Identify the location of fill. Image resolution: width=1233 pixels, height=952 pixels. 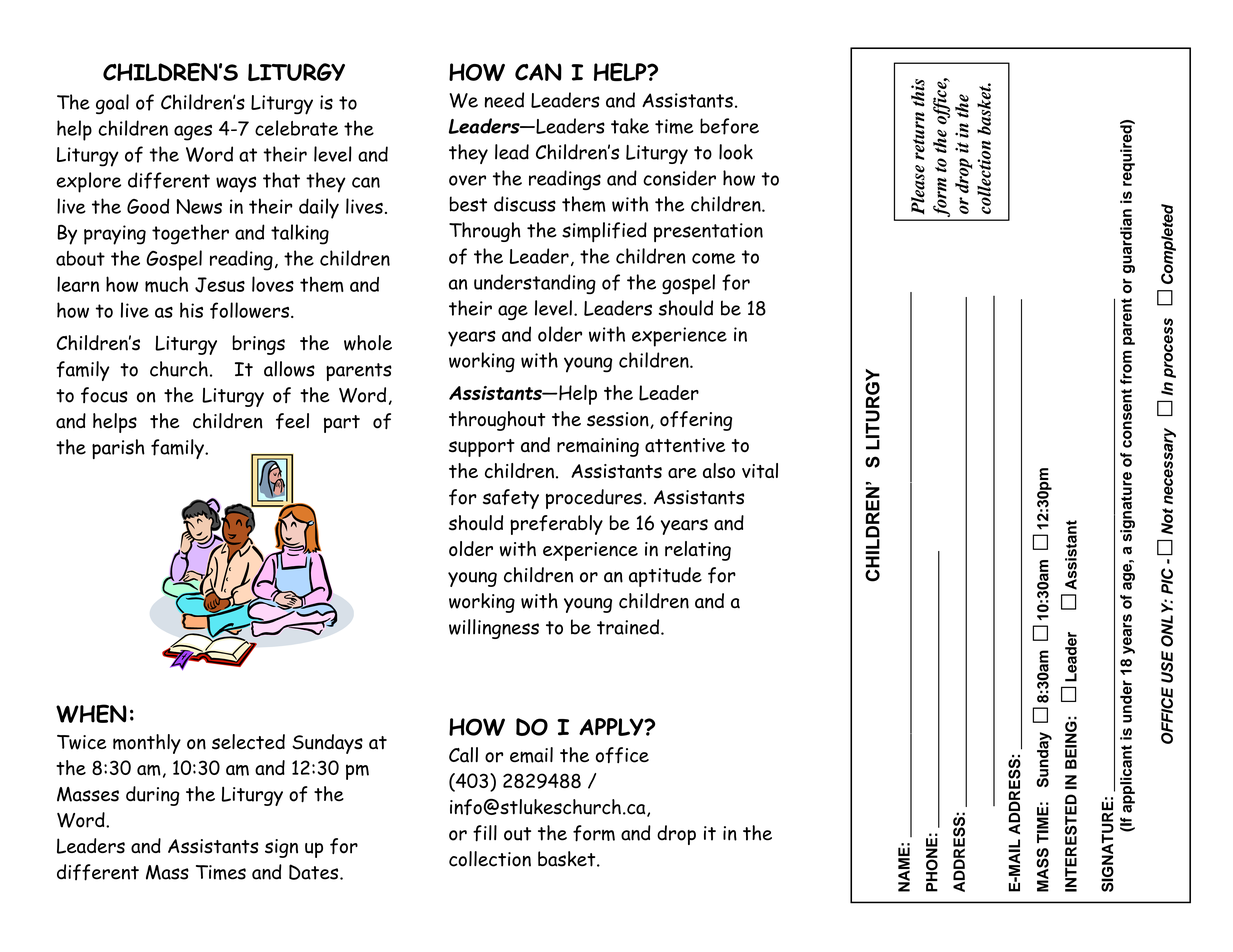
(485, 833).
